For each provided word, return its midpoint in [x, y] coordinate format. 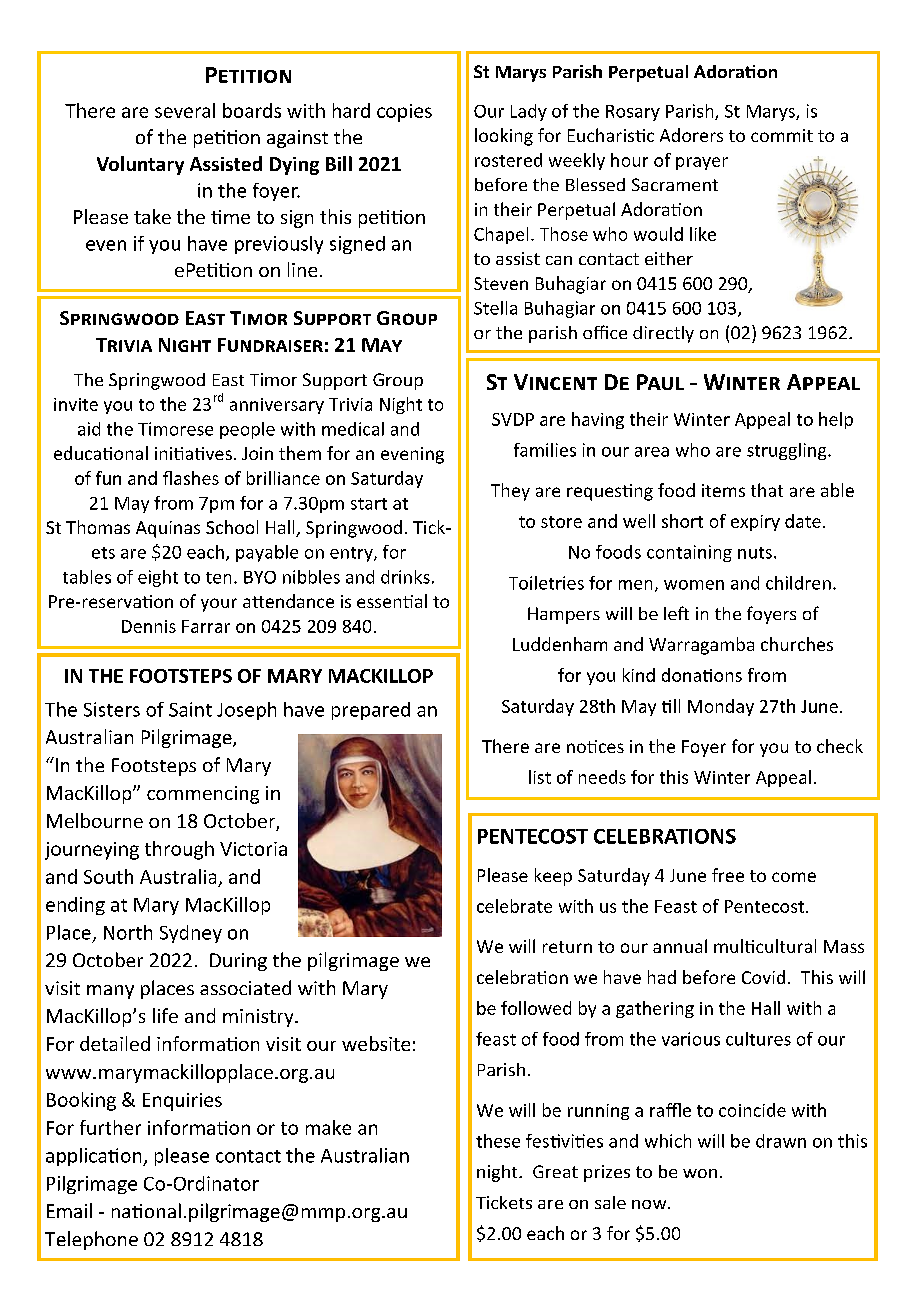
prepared [371, 711]
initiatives [193, 453]
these [498, 1141]
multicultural [765, 946]
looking [504, 137]
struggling [788, 451]
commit [782, 135]
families [545, 450]
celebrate [514, 906]
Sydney [191, 934]
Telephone [91, 1240]
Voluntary [140, 165]
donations [702, 675]
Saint [190, 709]
